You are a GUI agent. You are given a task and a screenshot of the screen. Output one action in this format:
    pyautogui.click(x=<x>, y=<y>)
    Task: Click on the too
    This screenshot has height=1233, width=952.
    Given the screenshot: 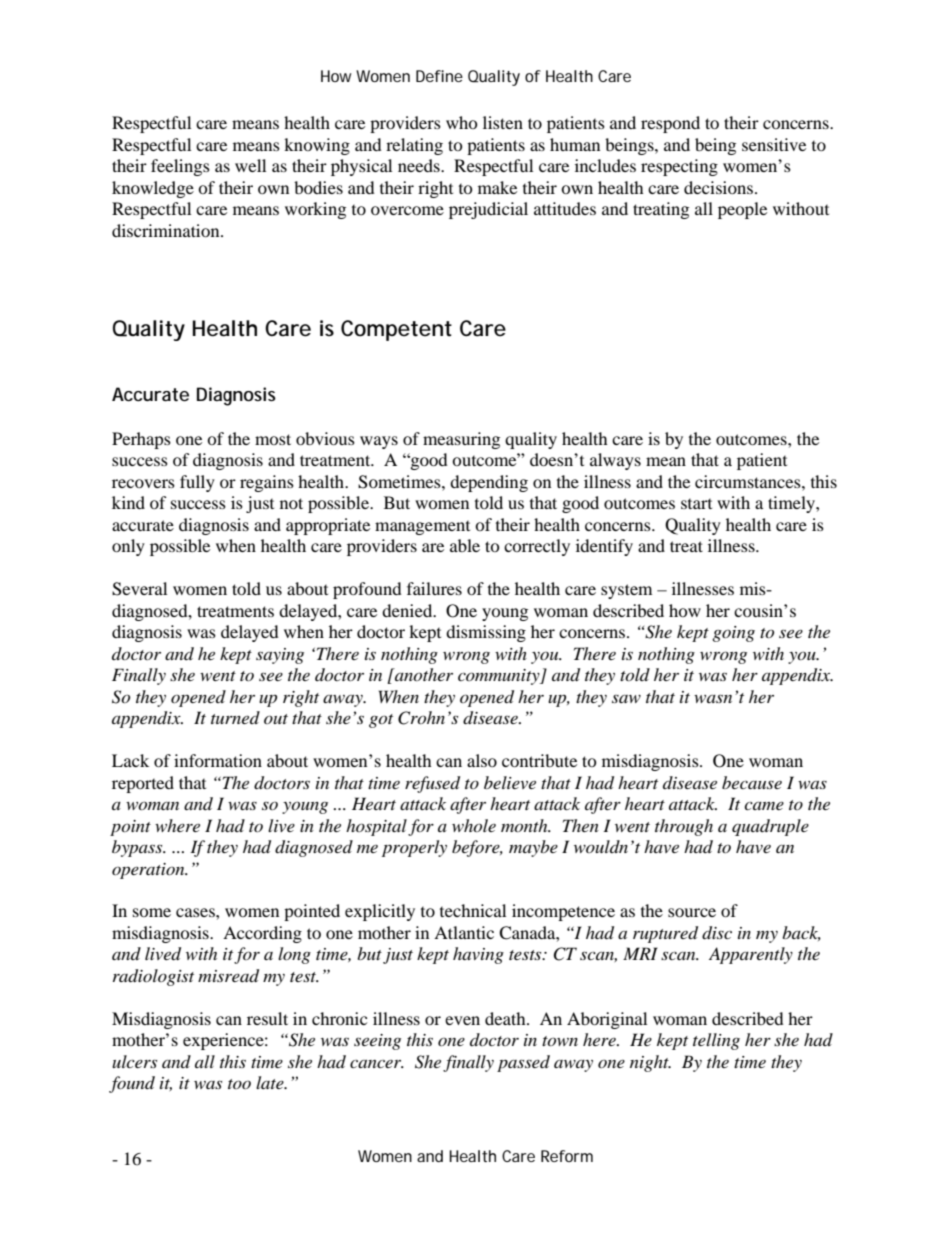 What is the action you would take?
    pyautogui.click(x=239, y=1084)
